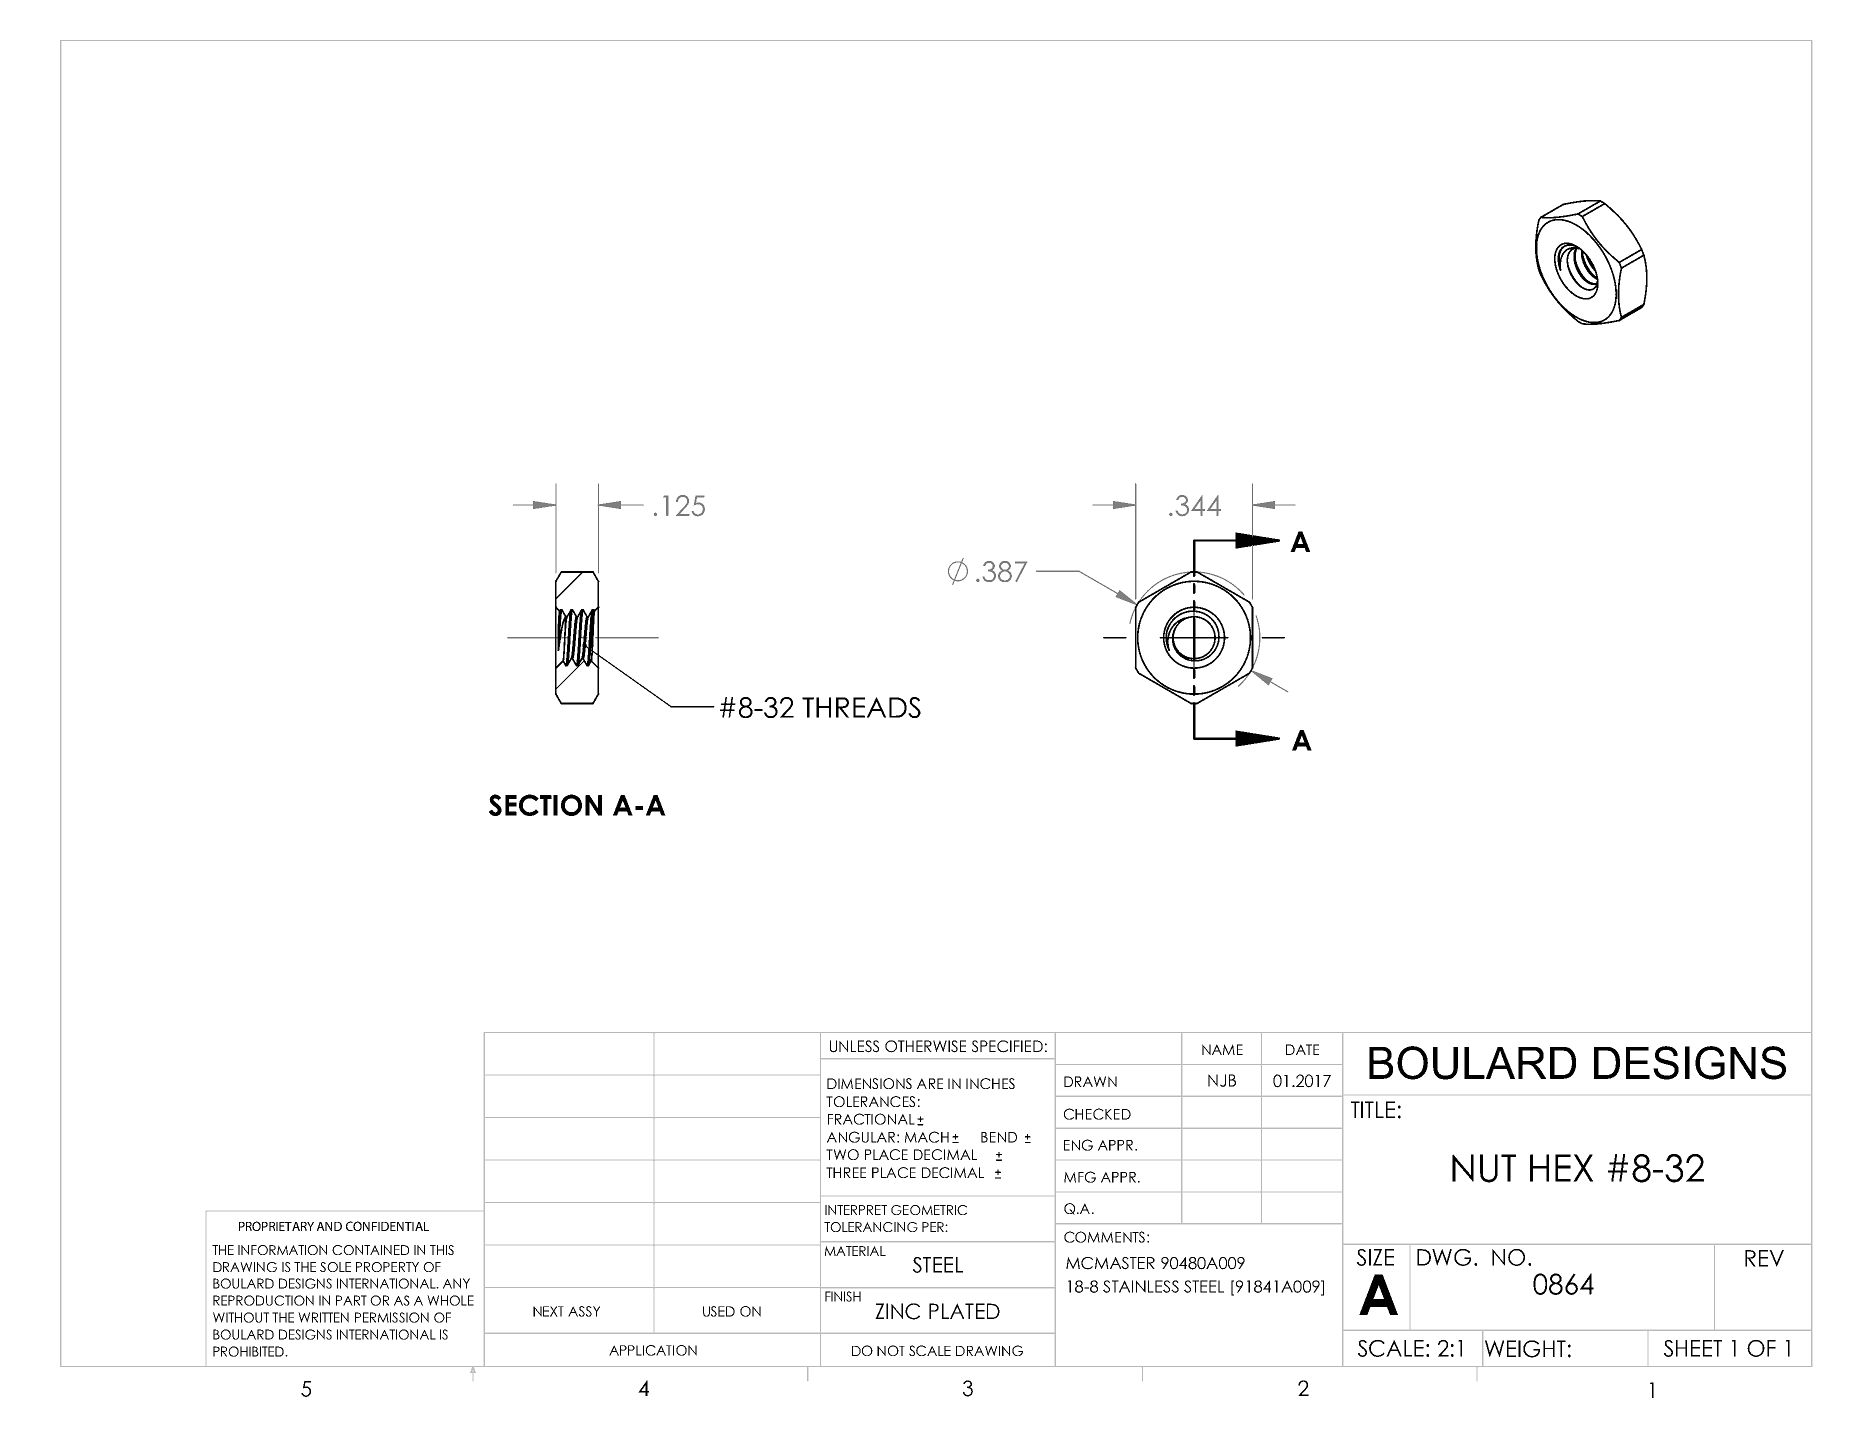 The image size is (1870, 1445). Describe the element at coordinates (392, 1317) in the document. I see `PERMISSION` at that location.
